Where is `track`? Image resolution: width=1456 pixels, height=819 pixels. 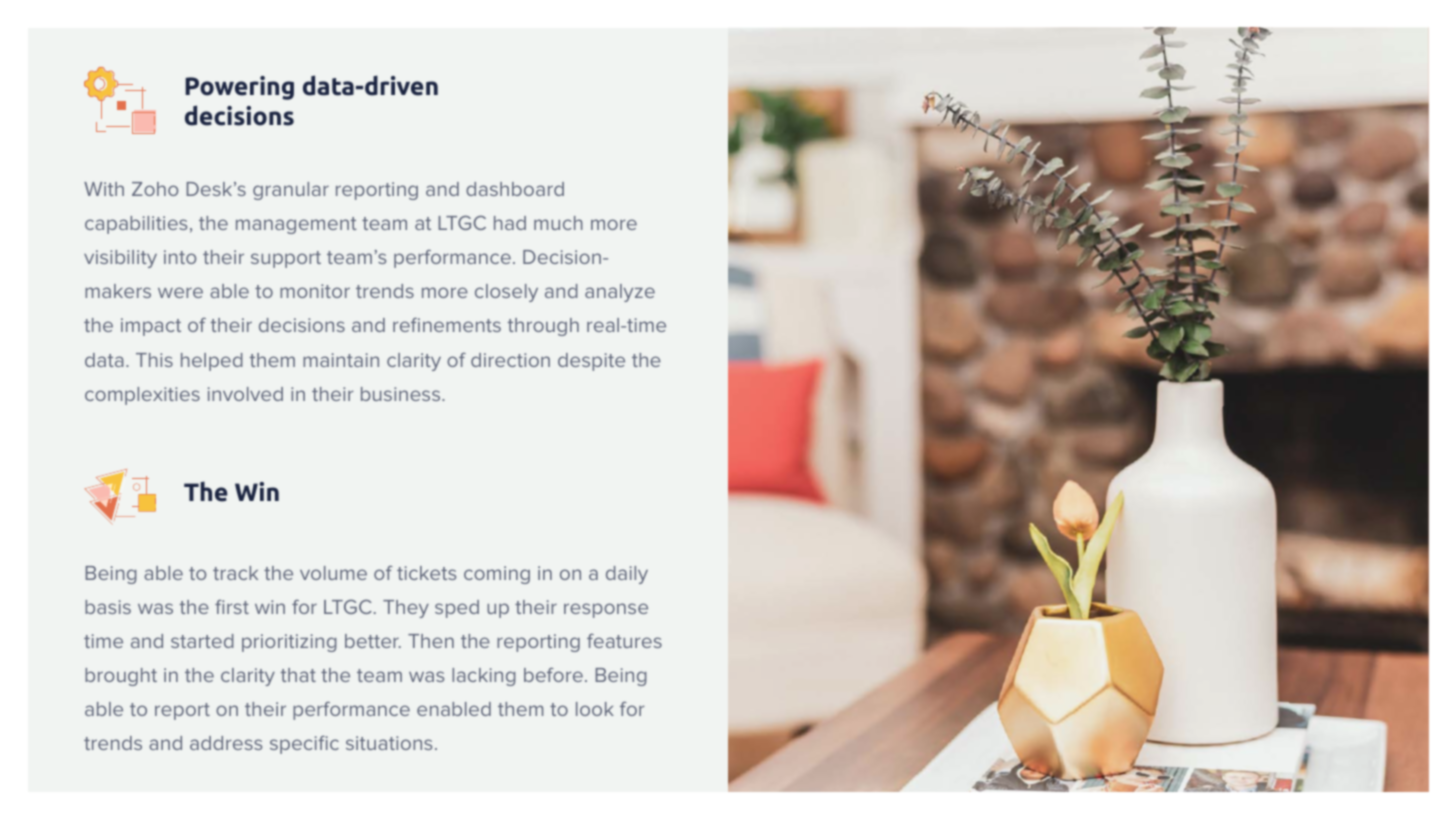 track is located at coordinates (235, 573).
